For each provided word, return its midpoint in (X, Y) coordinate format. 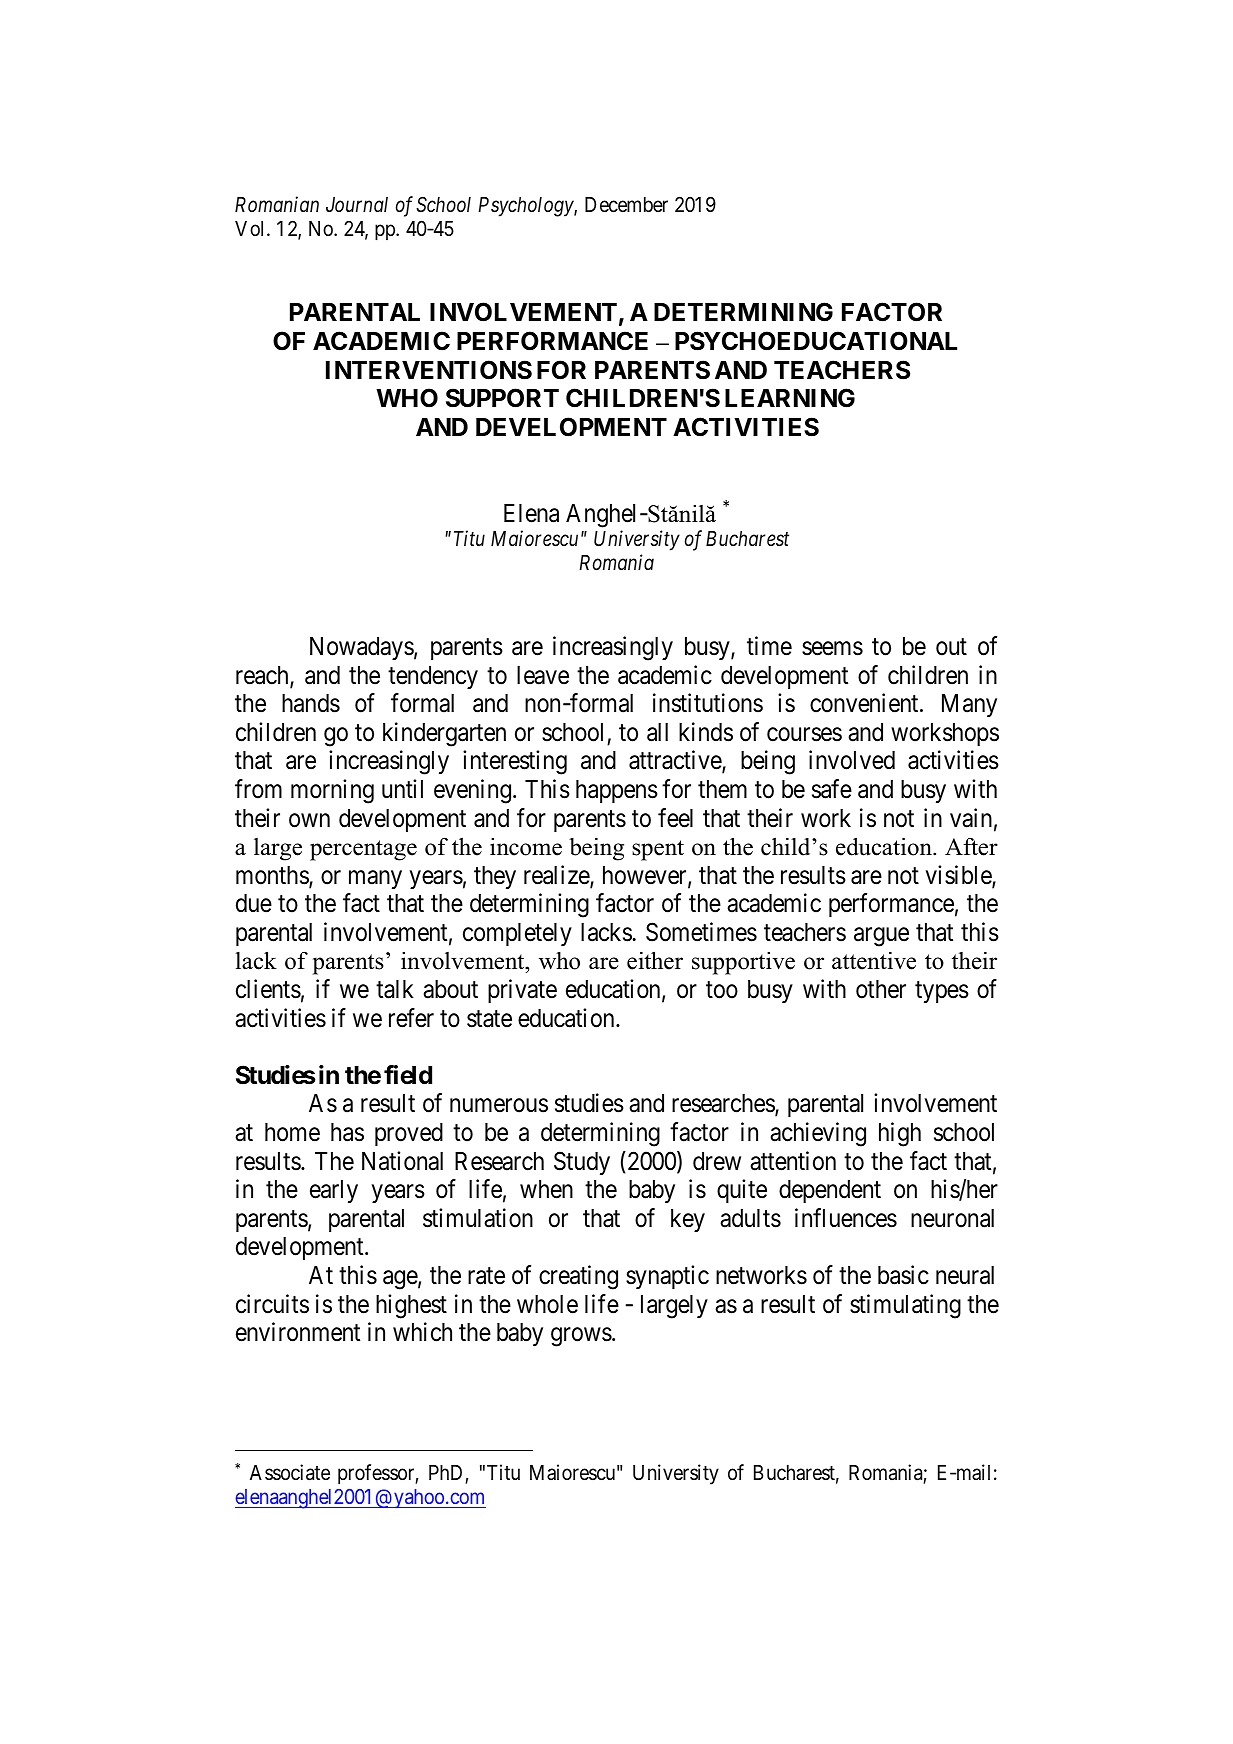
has (347, 1132)
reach (263, 676)
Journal (357, 205)
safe (832, 789)
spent (658, 850)
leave (543, 675)
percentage (363, 850)
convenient (865, 703)
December (626, 205)
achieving (818, 1134)
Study (582, 1163)
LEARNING (790, 398)
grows (581, 1337)
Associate (290, 1472)
